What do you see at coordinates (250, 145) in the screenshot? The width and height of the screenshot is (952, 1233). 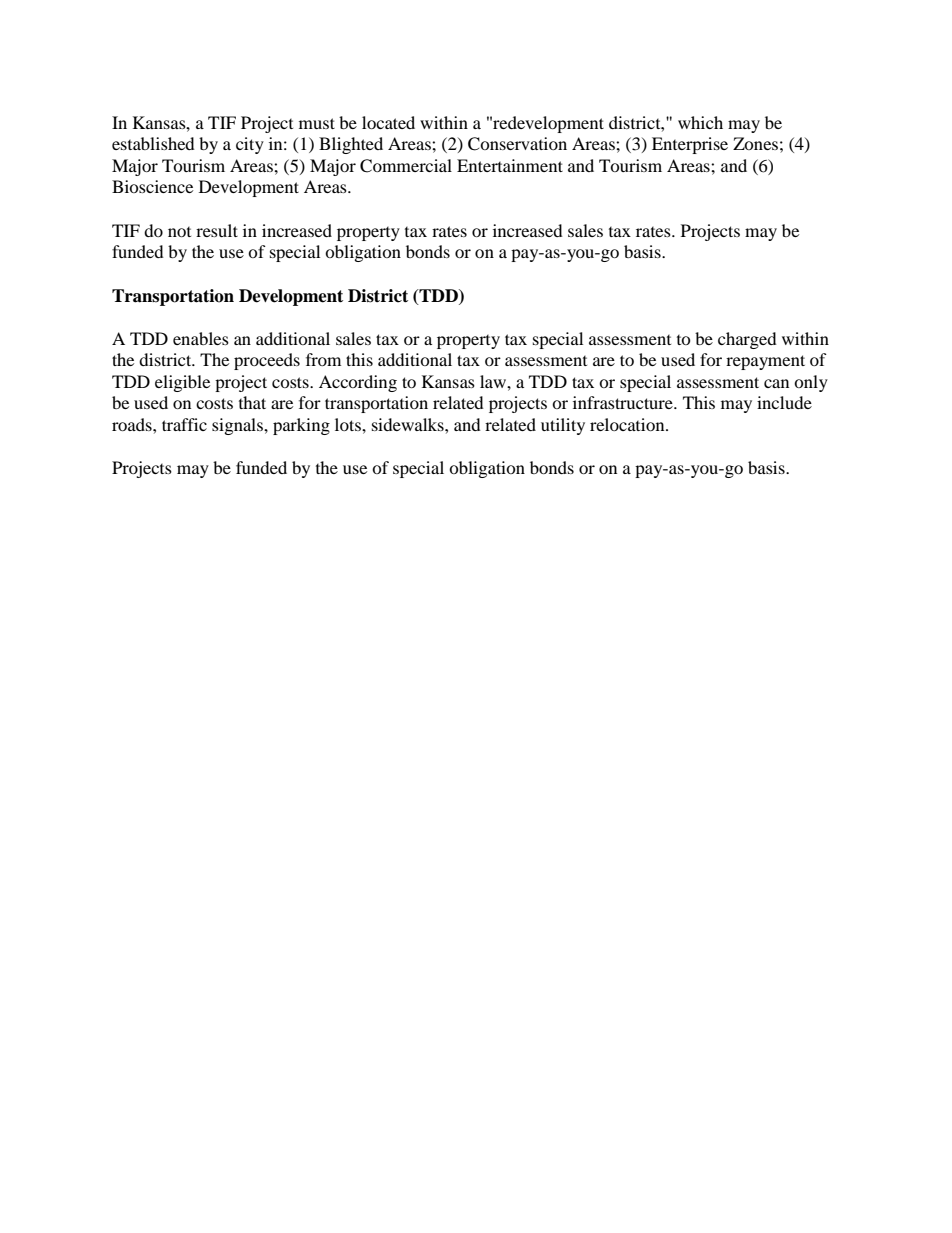 I see `city` at bounding box center [250, 145].
